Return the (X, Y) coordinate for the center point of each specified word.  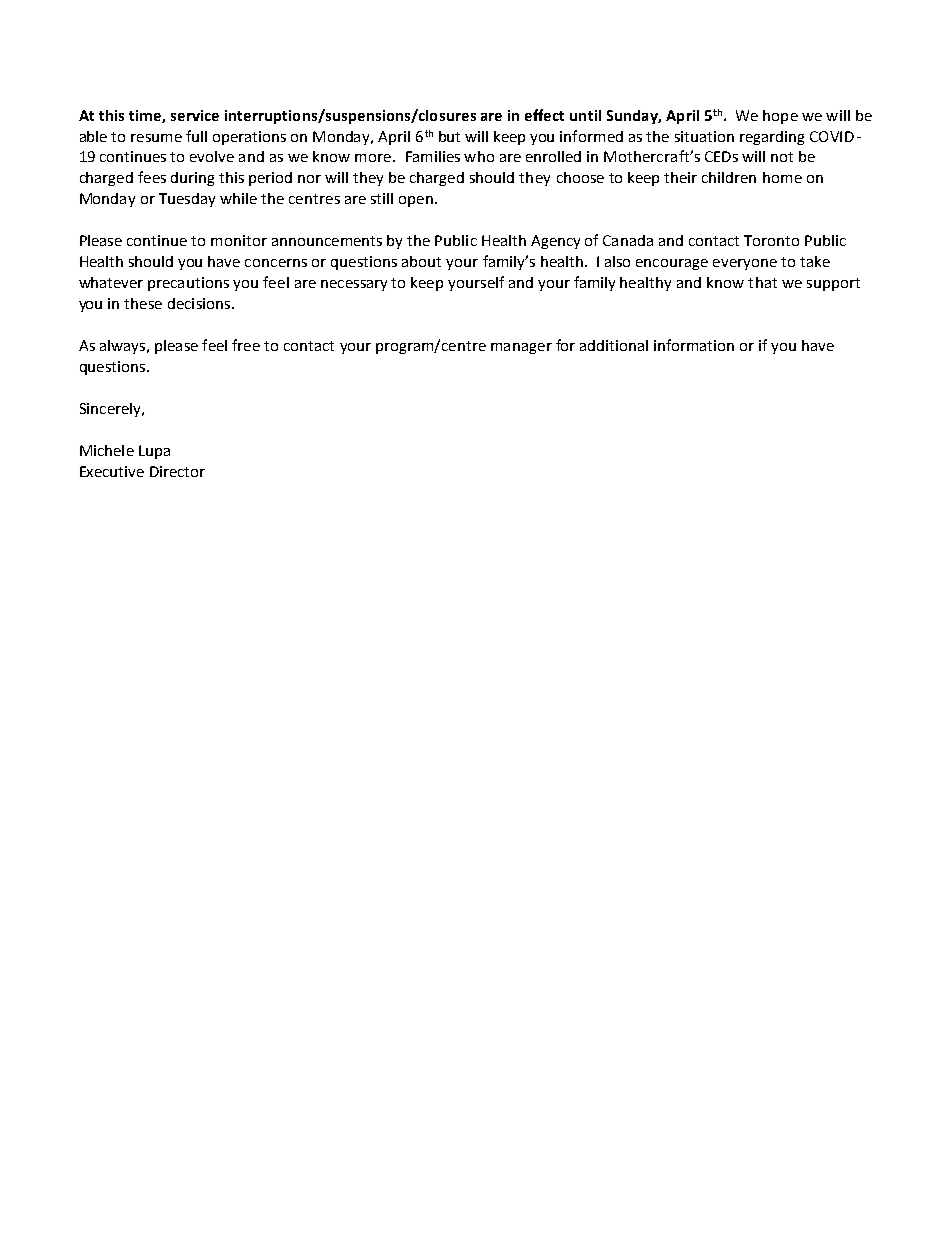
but (449, 136)
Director (177, 471)
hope (780, 117)
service (195, 115)
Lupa (154, 452)
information (694, 345)
